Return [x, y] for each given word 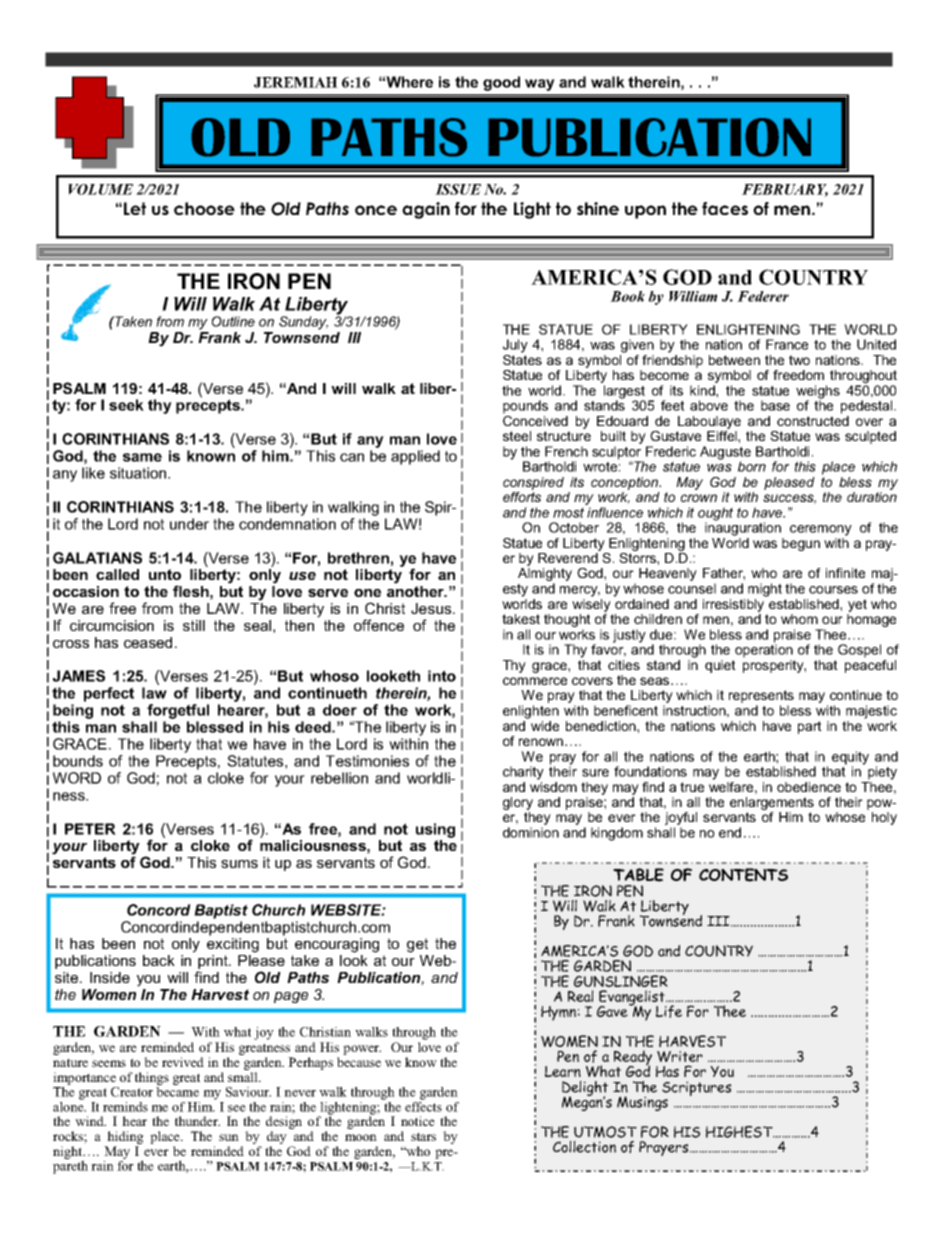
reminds [125, 1107]
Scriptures [696, 1088]
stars [423, 1136]
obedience [809, 787]
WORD [77, 778]
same [142, 457]
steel [517, 436]
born [752, 466]
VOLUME [100, 189]
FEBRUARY [785, 190]
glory [518, 805]
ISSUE [458, 189]
